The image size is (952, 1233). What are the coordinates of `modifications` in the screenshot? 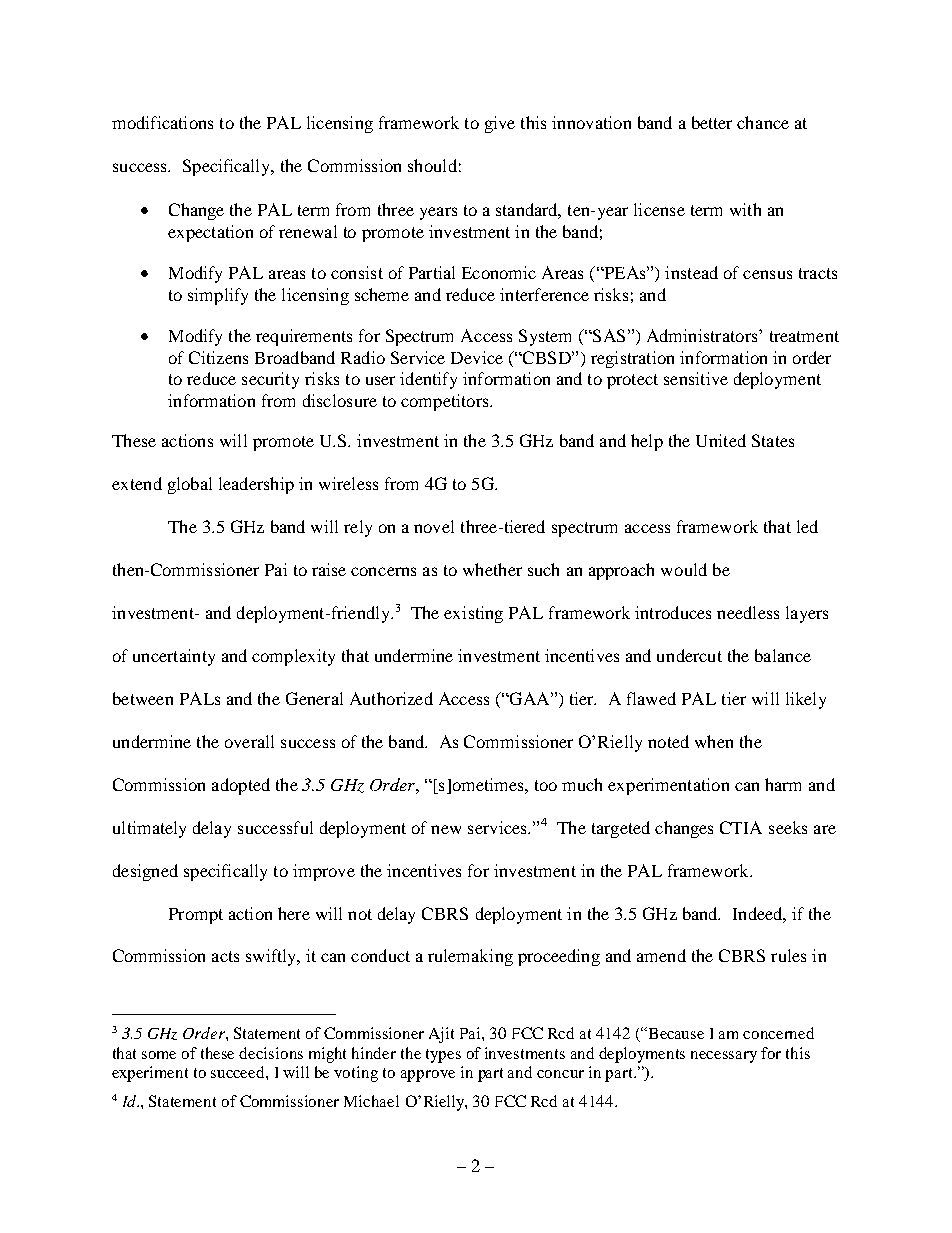 It's located at (162, 122).
